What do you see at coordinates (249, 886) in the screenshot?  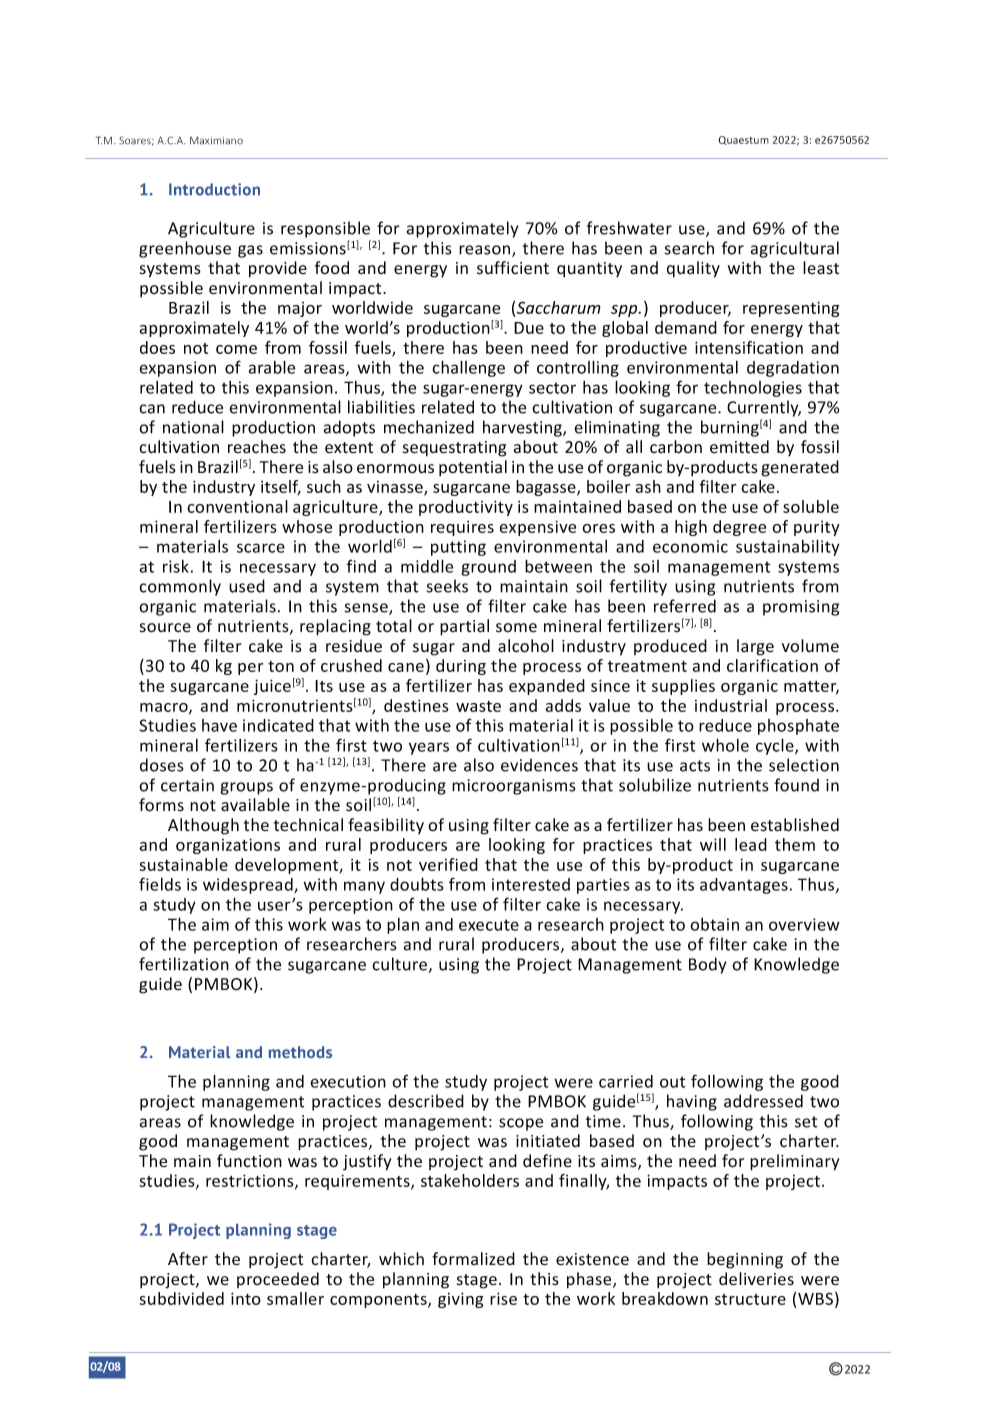 I see `widespread` at bounding box center [249, 886].
